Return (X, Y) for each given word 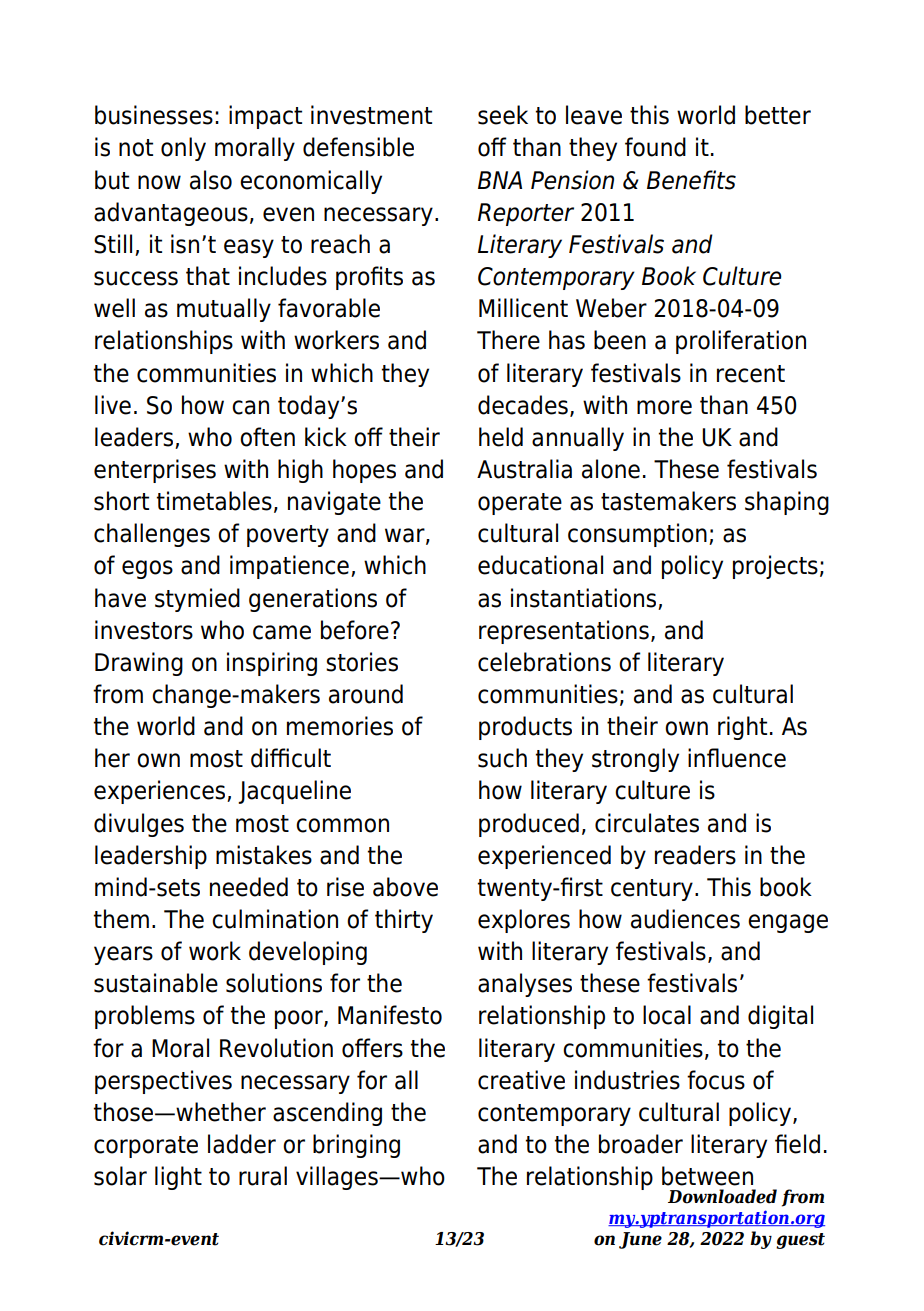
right (742, 728)
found (655, 147)
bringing (356, 1146)
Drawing (139, 664)
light (178, 1178)
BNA (500, 180)
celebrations (544, 662)
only (183, 149)
